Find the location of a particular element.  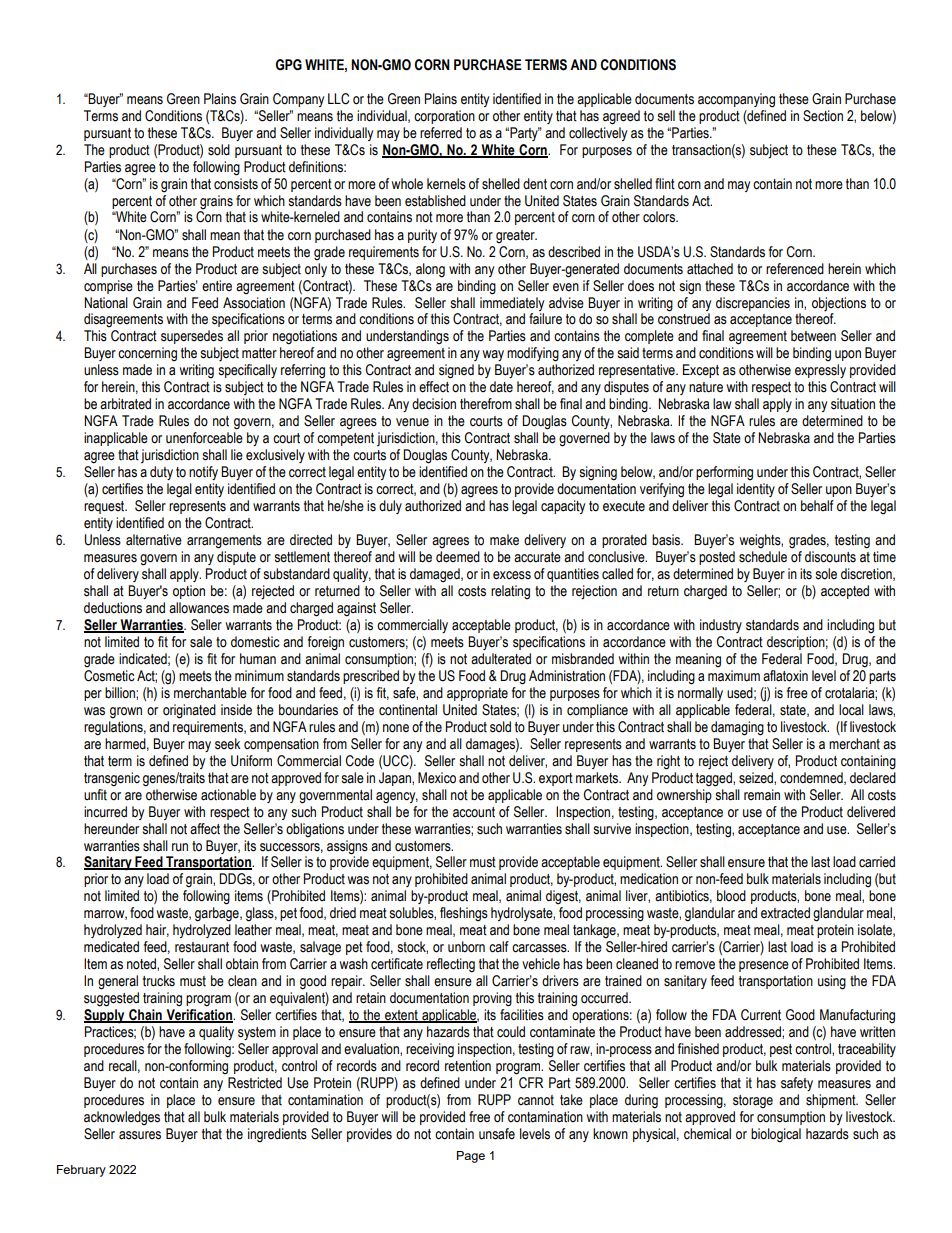

GPG is located at coordinates (288, 65).
